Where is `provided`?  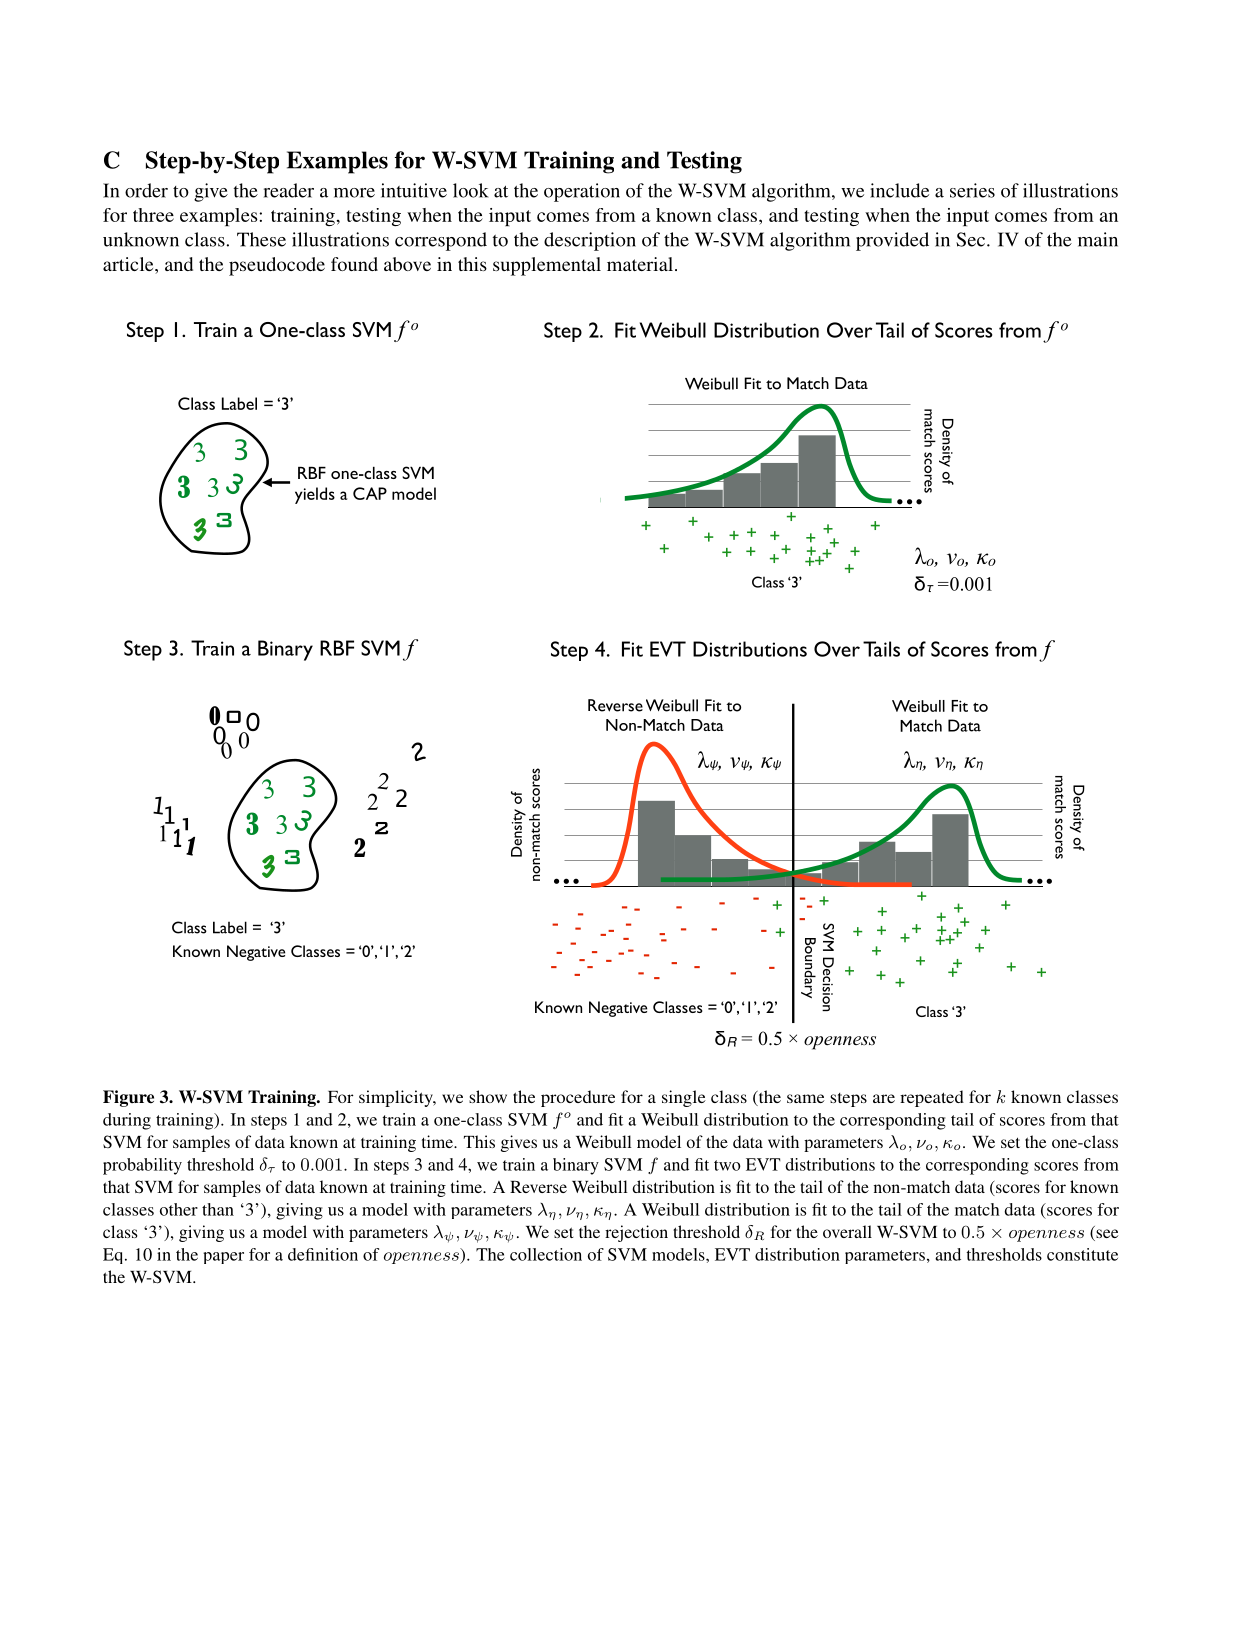 provided is located at coordinates (892, 241).
